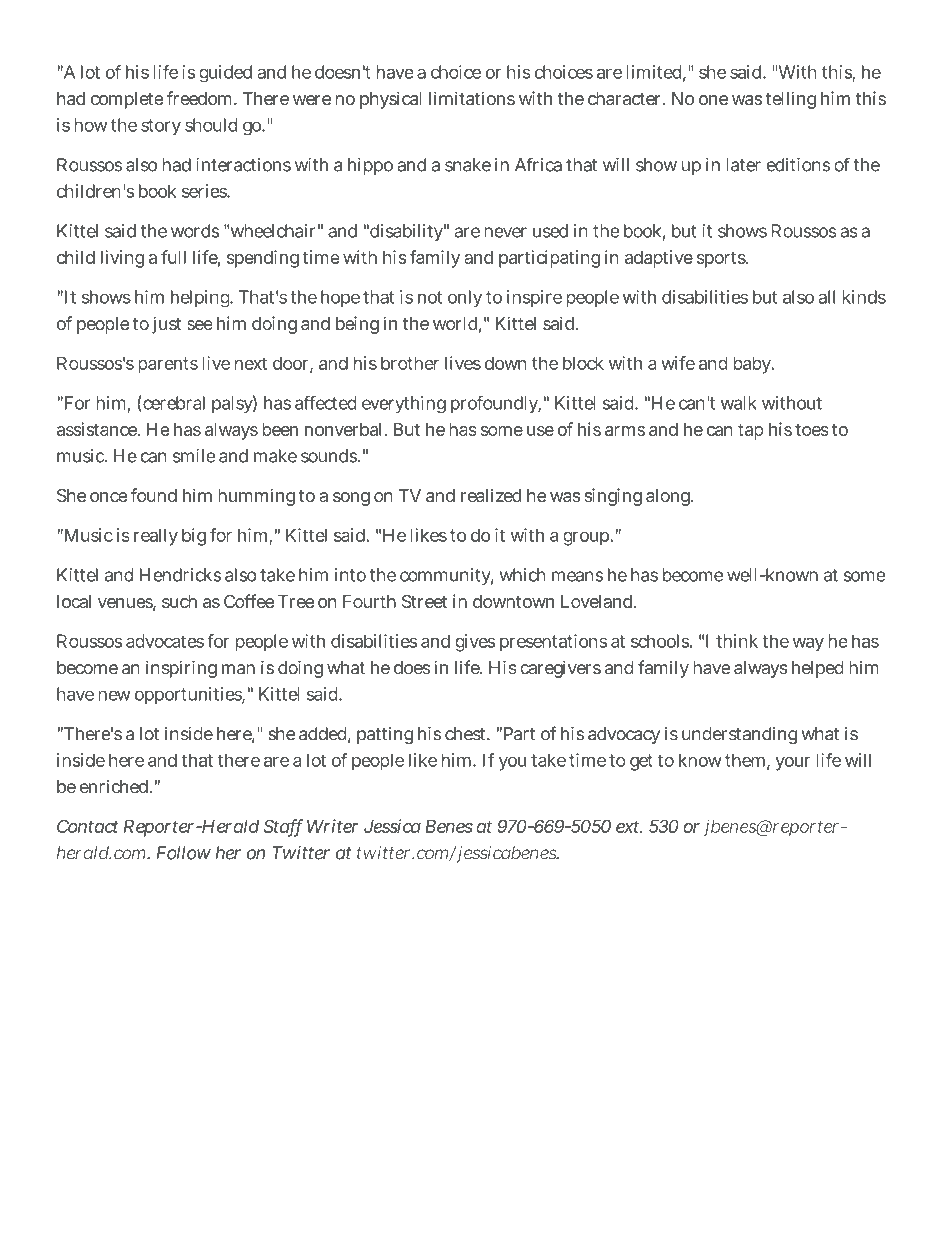 The image size is (952, 1233). Describe the element at coordinates (332, 826) in the page. I see `Writer` at that location.
